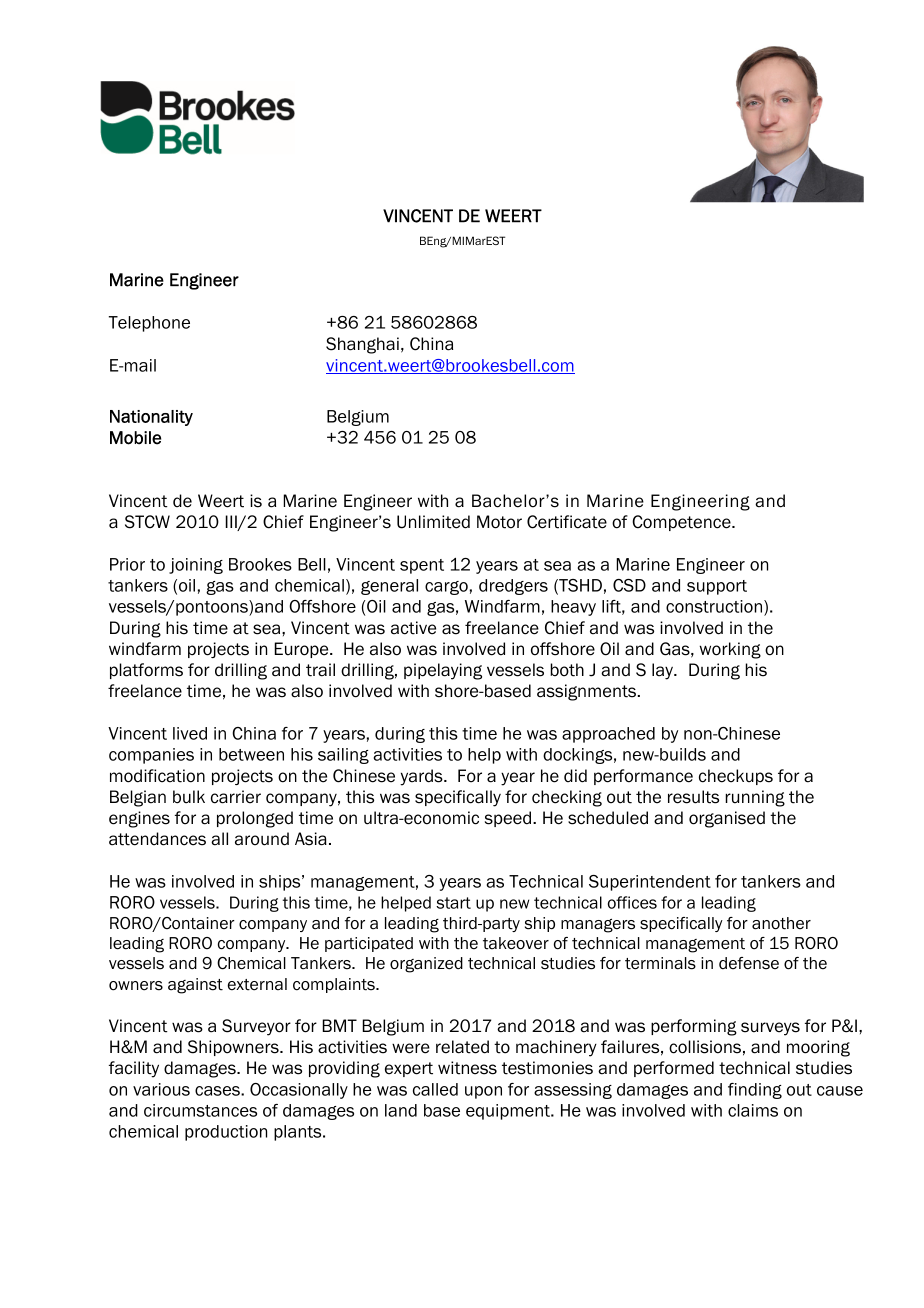 Image resolution: width=924 pixels, height=1308 pixels. I want to click on Shanghai, so click(362, 345).
